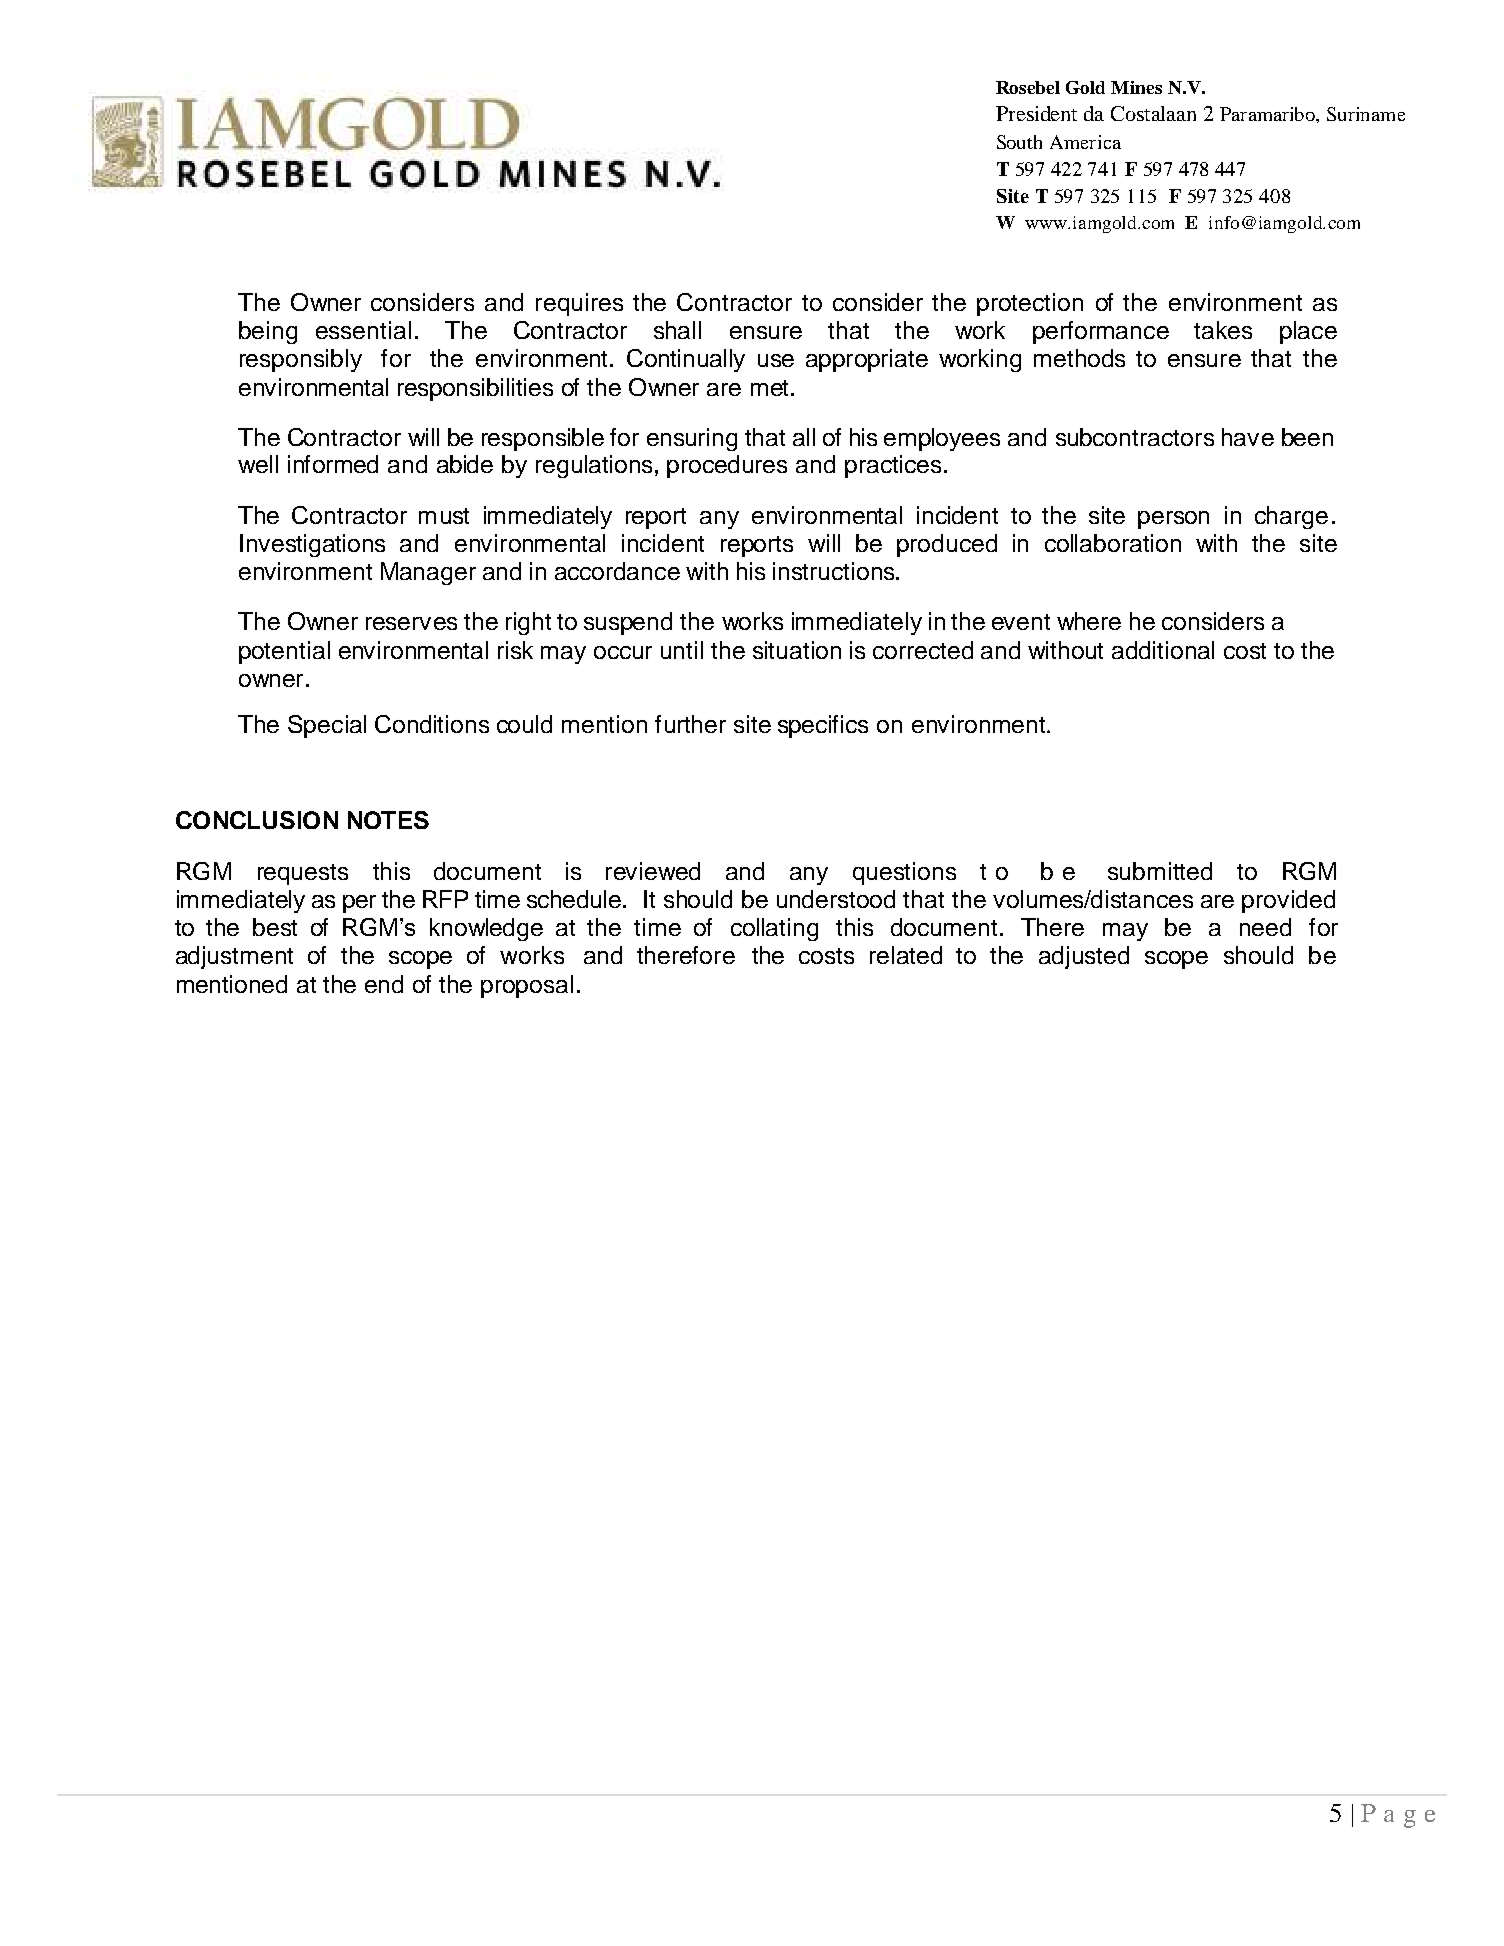 This document has height=1946, width=1504. I want to click on Mines, so click(1136, 87).
